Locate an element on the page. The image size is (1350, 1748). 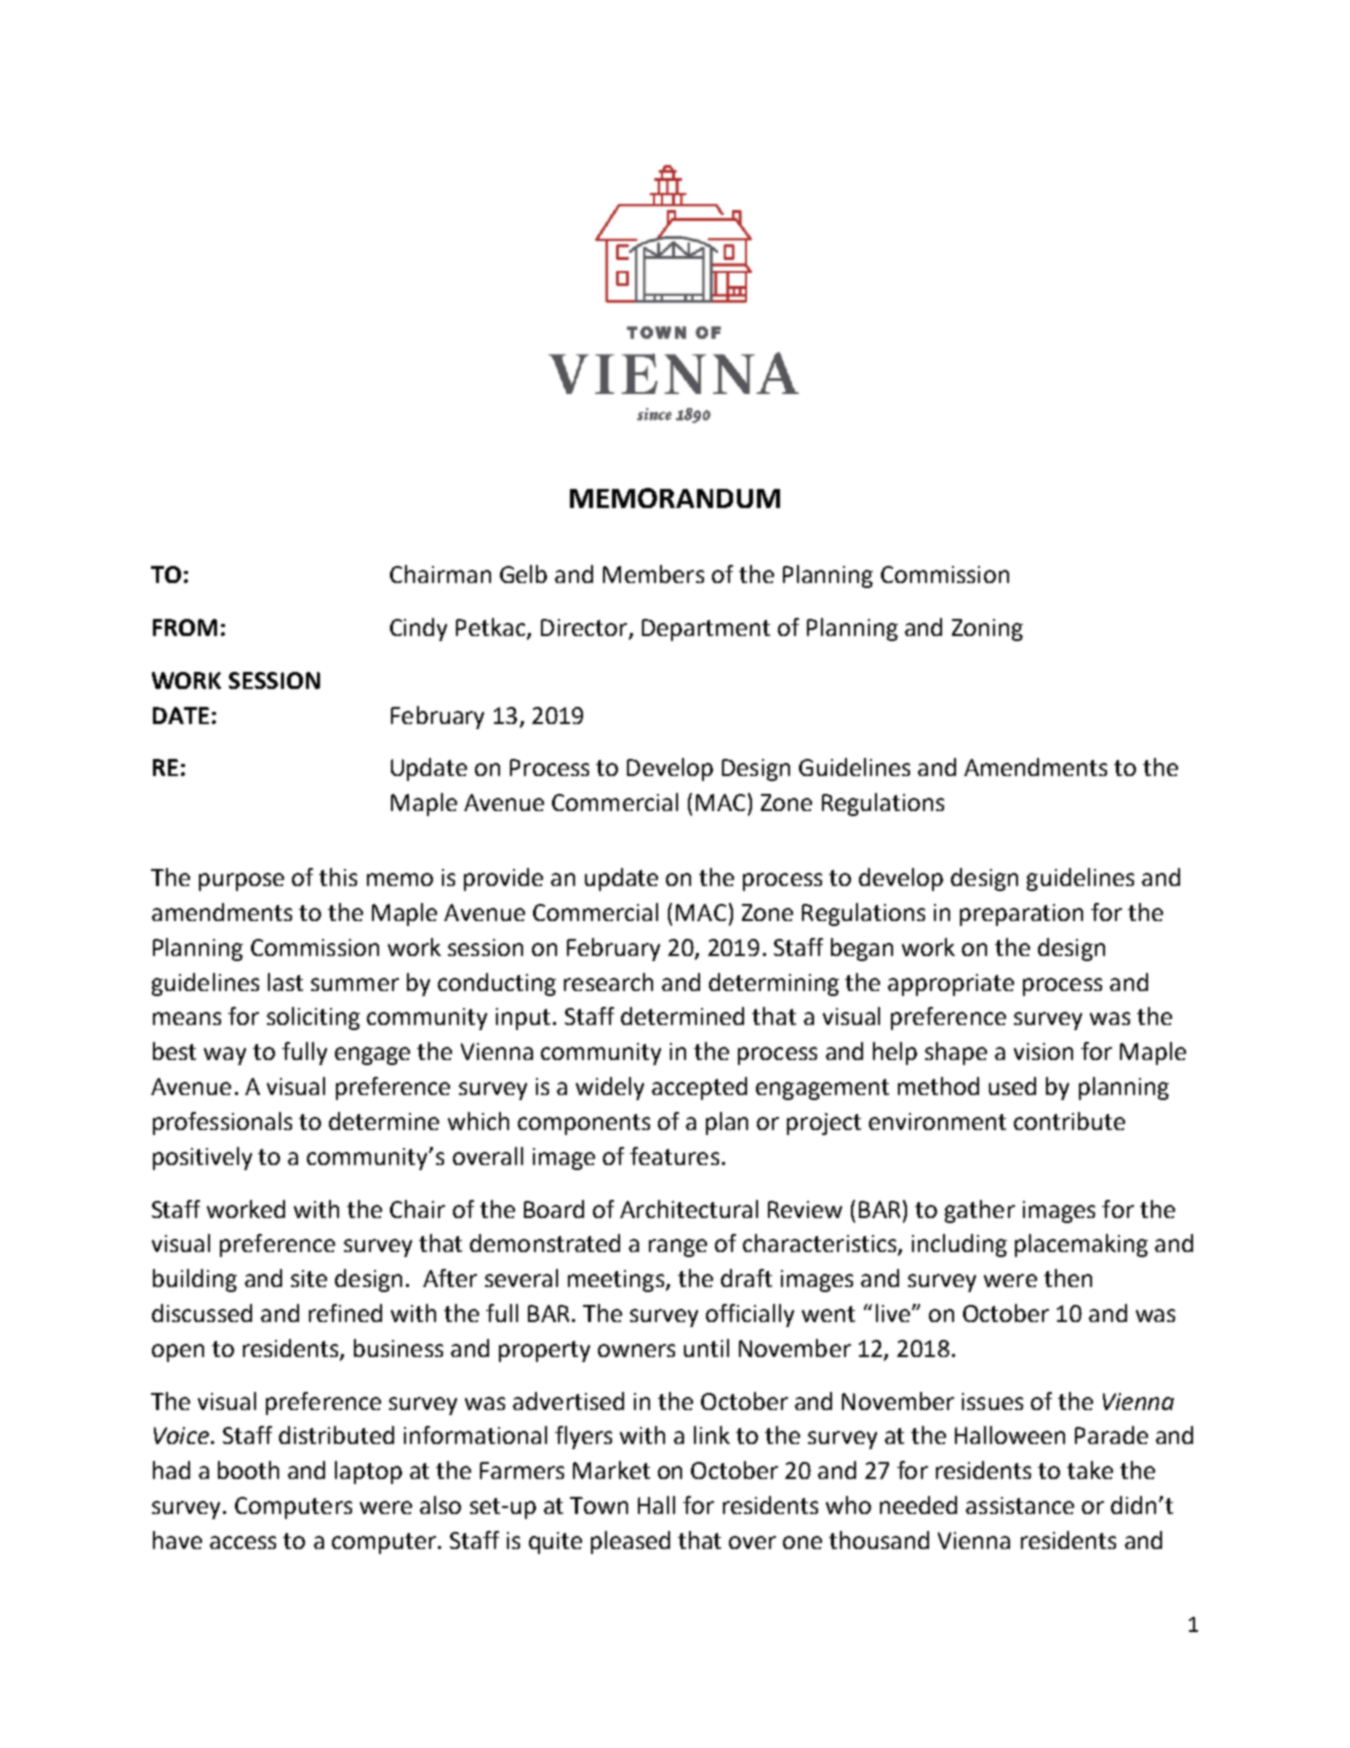
Members is located at coordinates (653, 574).
